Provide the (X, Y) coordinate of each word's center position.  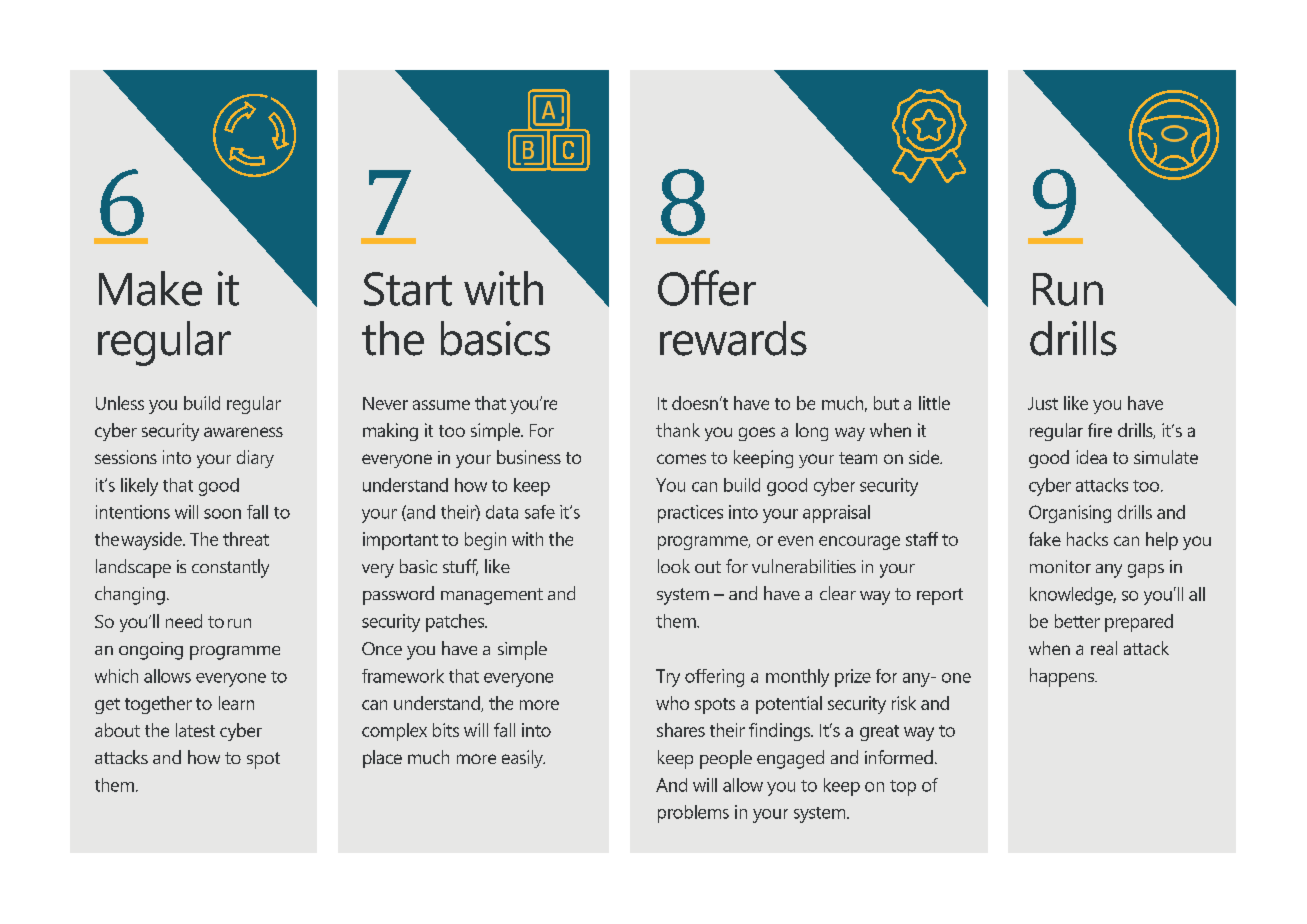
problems (693, 814)
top (903, 788)
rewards (733, 338)
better (1077, 621)
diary (255, 459)
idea (1091, 457)
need (184, 621)
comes (681, 459)
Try (668, 678)
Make (150, 288)
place (382, 759)
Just (1043, 403)
